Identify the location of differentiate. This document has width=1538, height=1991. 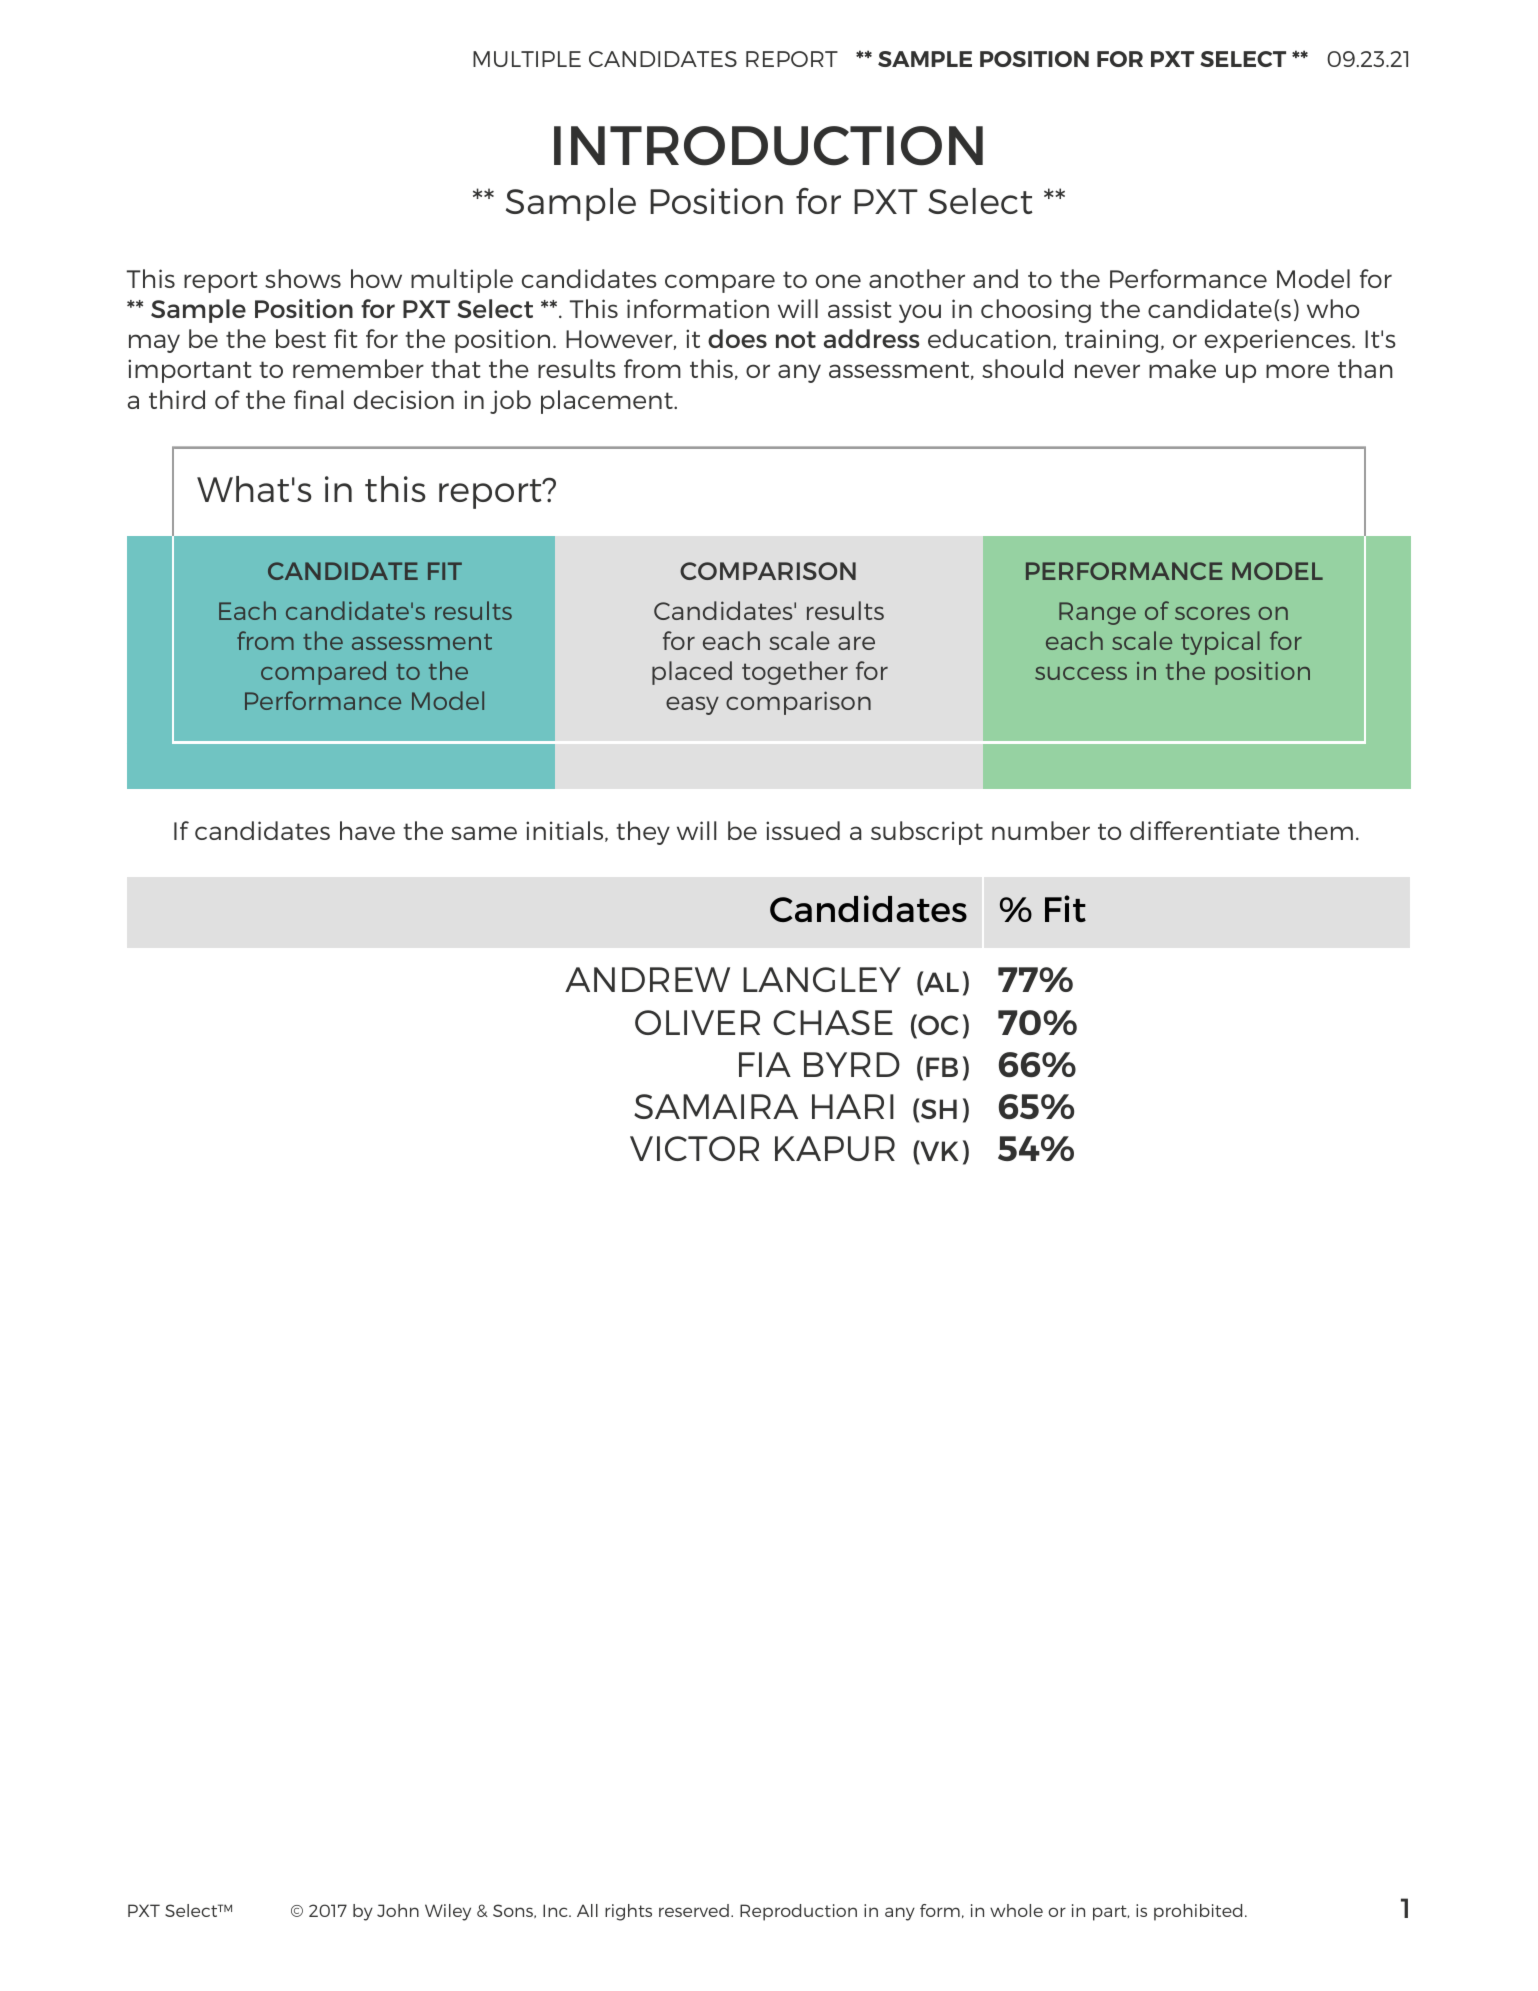
(1205, 830).
